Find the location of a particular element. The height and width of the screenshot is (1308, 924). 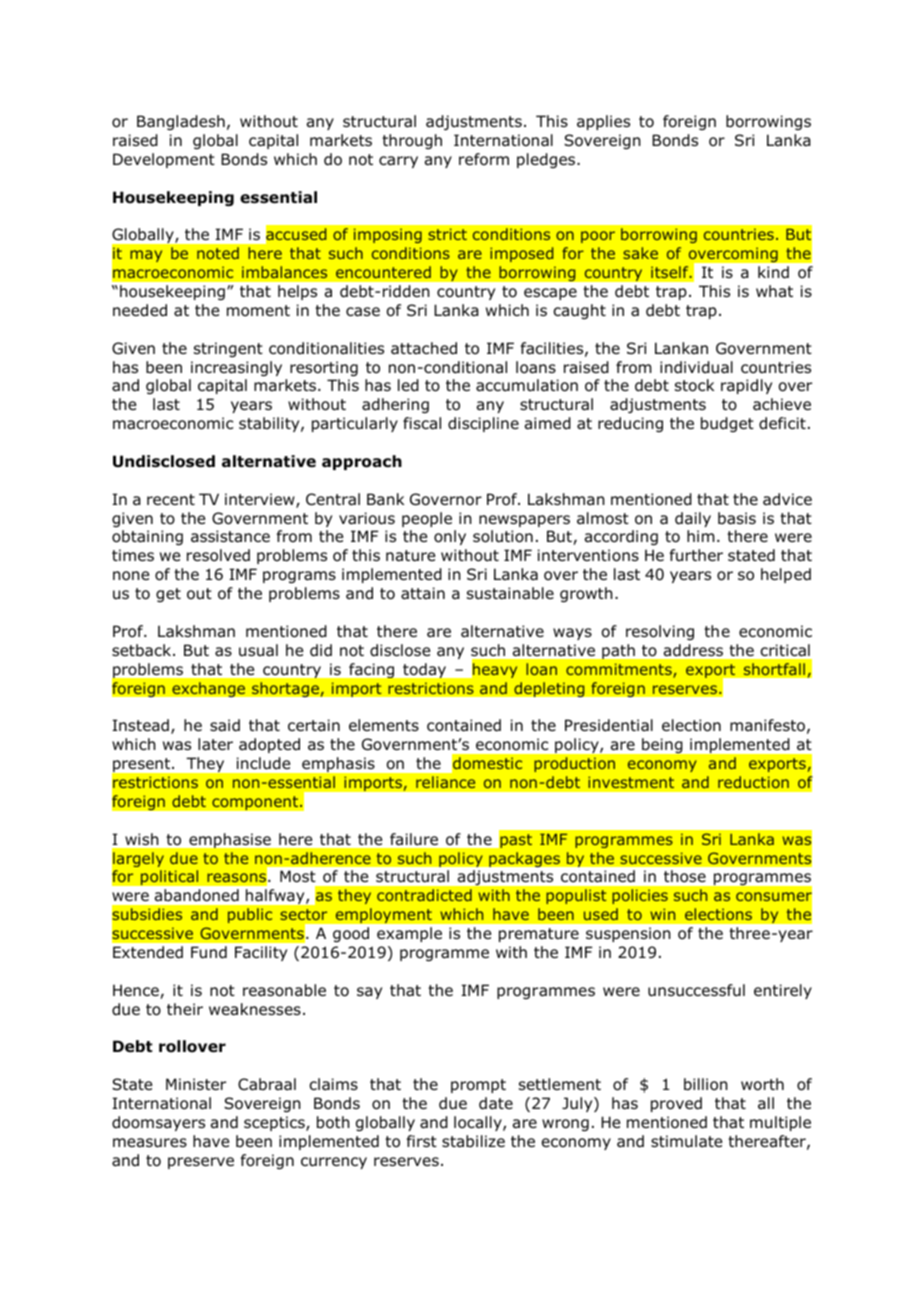

preserve is located at coordinates (201, 1163).
